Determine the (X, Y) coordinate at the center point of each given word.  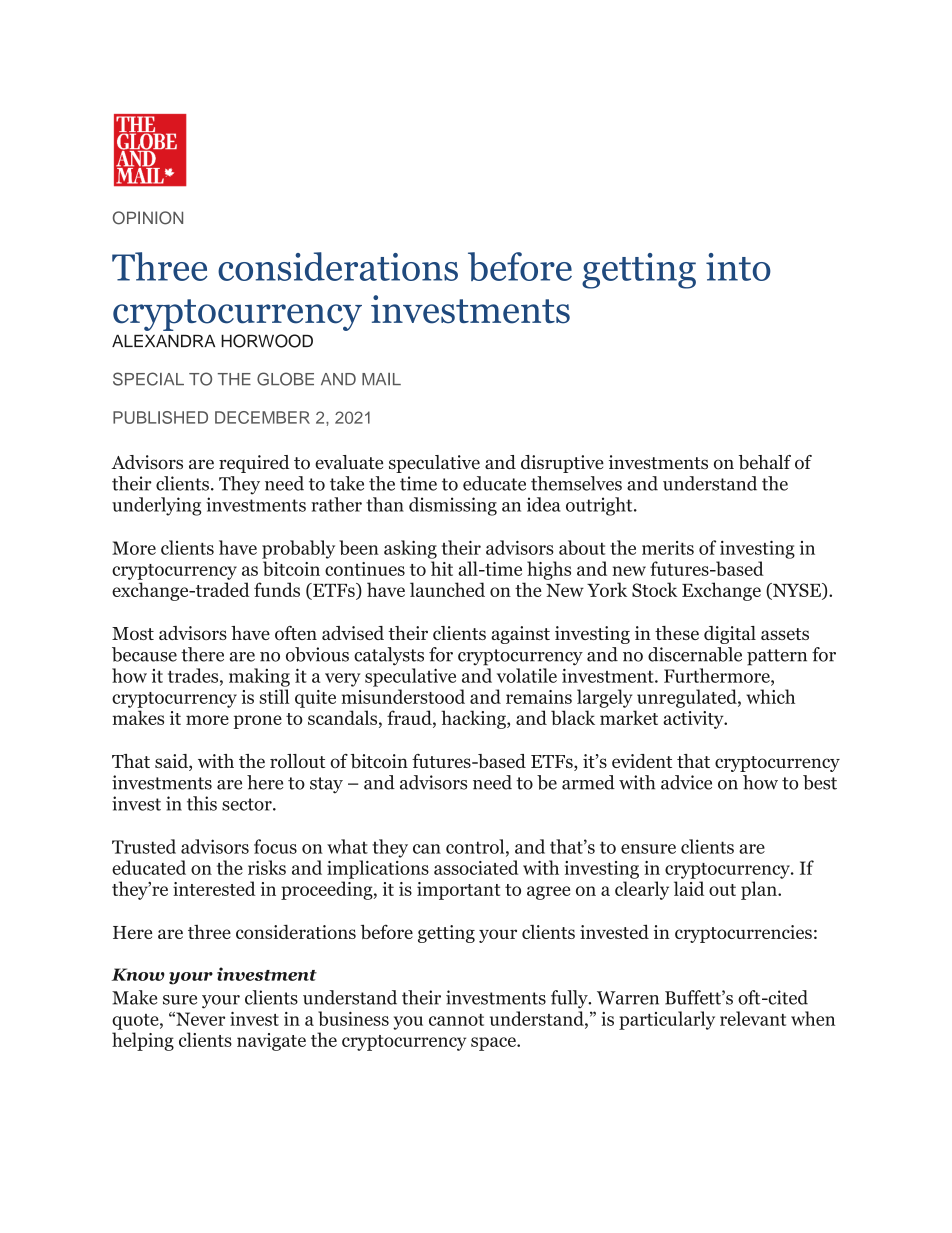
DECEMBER (262, 417)
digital (730, 635)
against (520, 635)
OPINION (148, 218)
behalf (764, 462)
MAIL (381, 379)
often (296, 633)
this (202, 803)
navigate (271, 1042)
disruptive (562, 464)
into (738, 267)
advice (686, 782)
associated (476, 867)
